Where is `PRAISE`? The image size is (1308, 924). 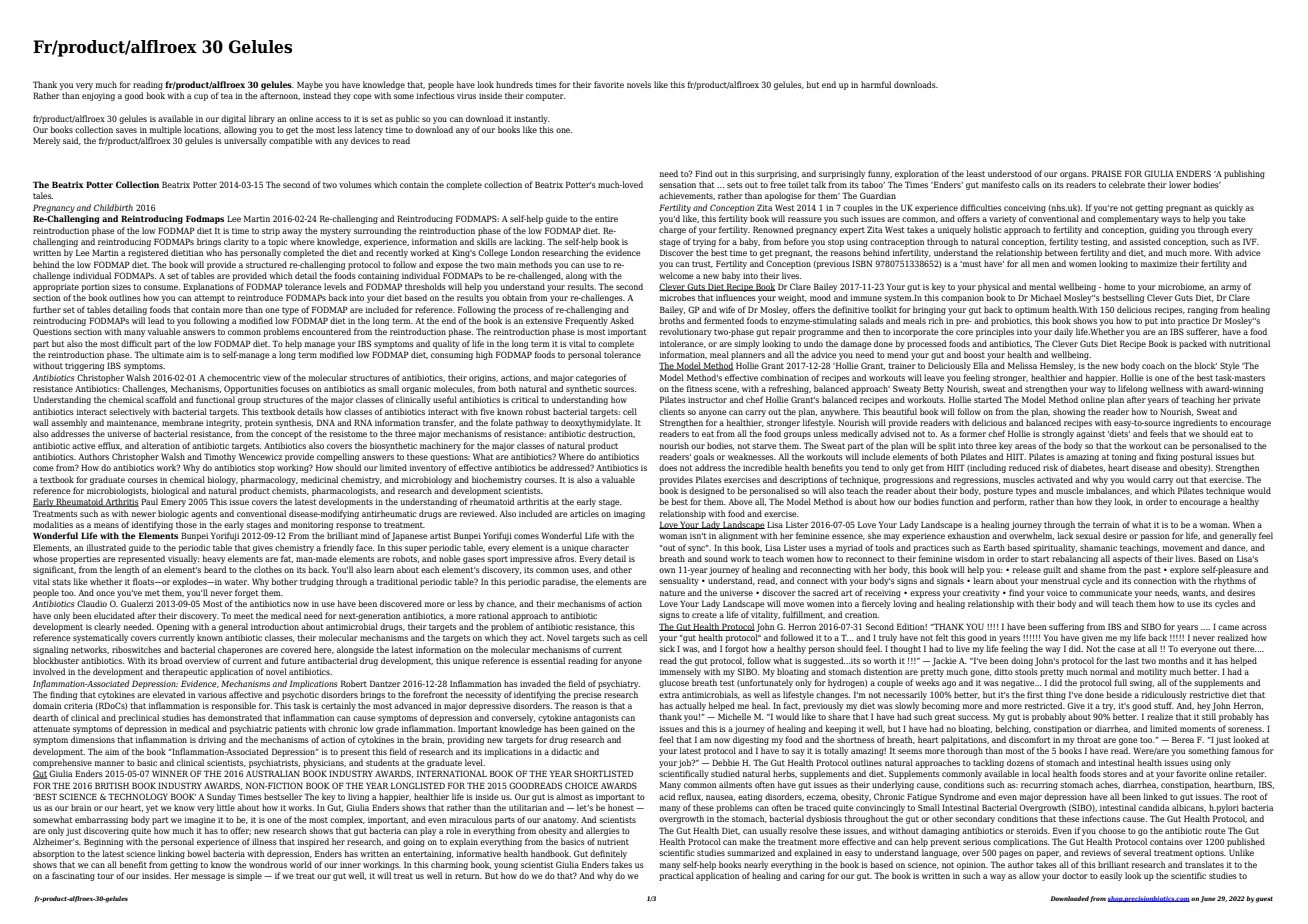
PRAISE is located at coordinates (1107, 173).
